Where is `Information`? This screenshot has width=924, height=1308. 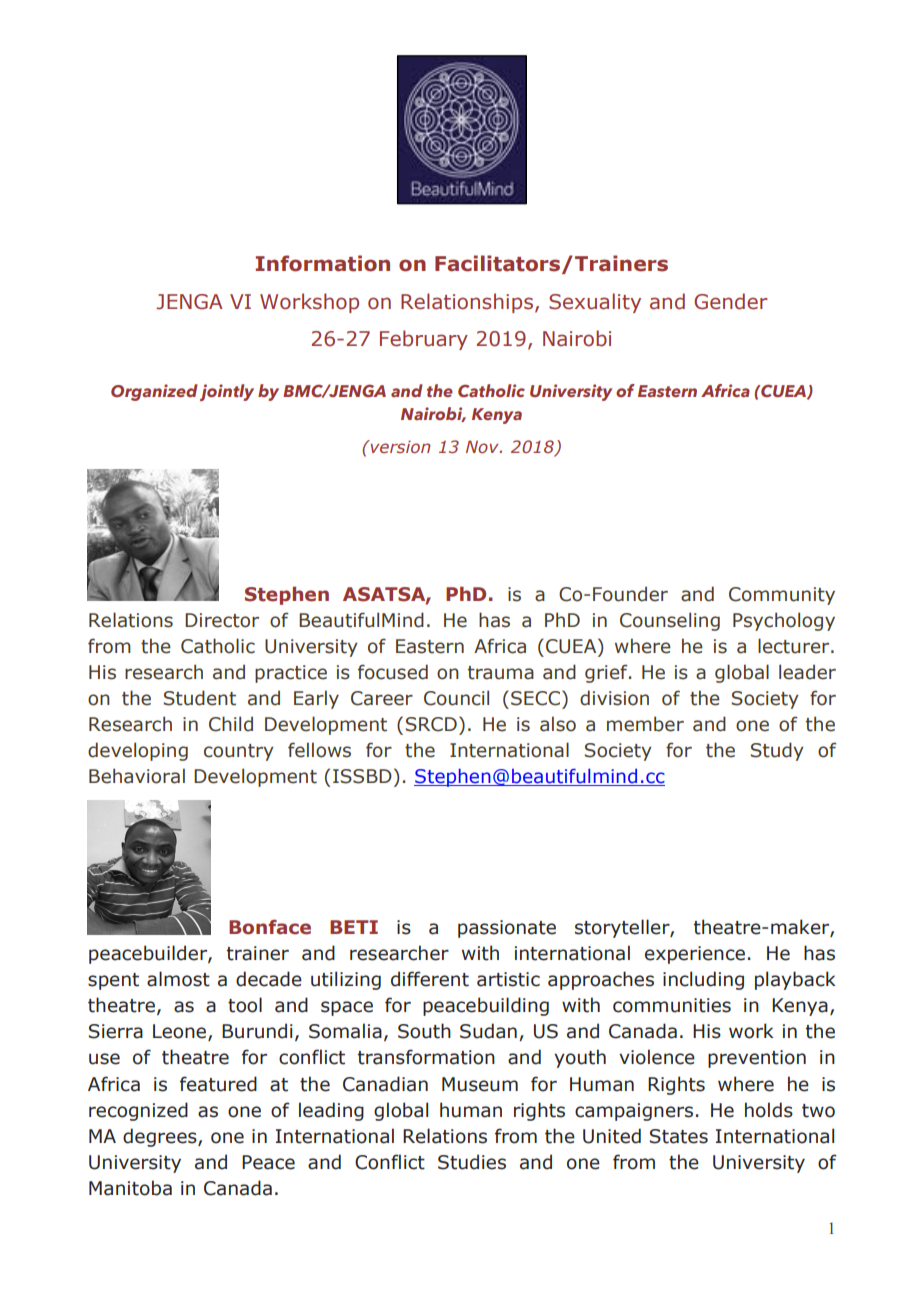 Information is located at coordinates (323, 263).
